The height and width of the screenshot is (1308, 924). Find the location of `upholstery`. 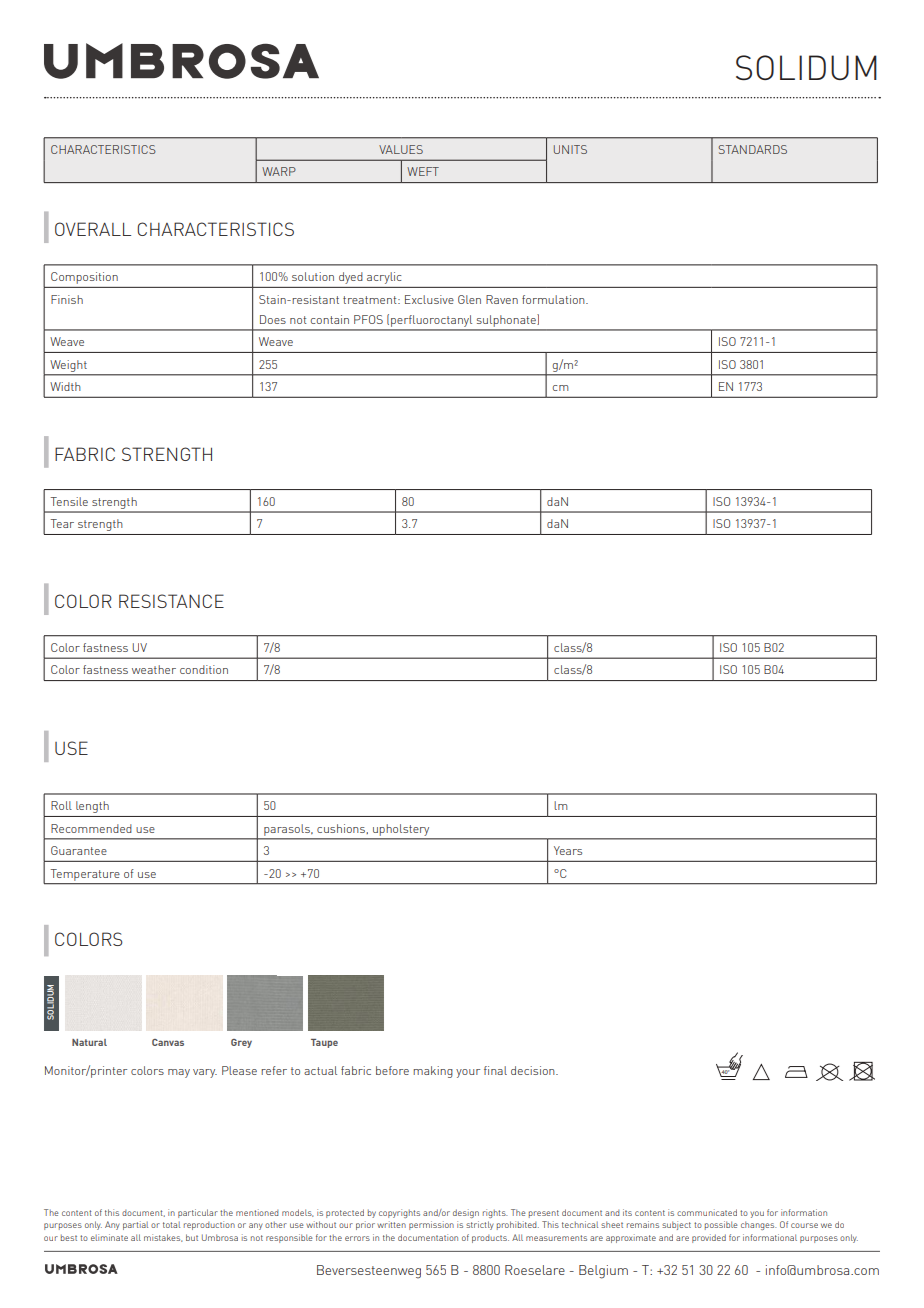

upholstery is located at coordinates (401, 830).
